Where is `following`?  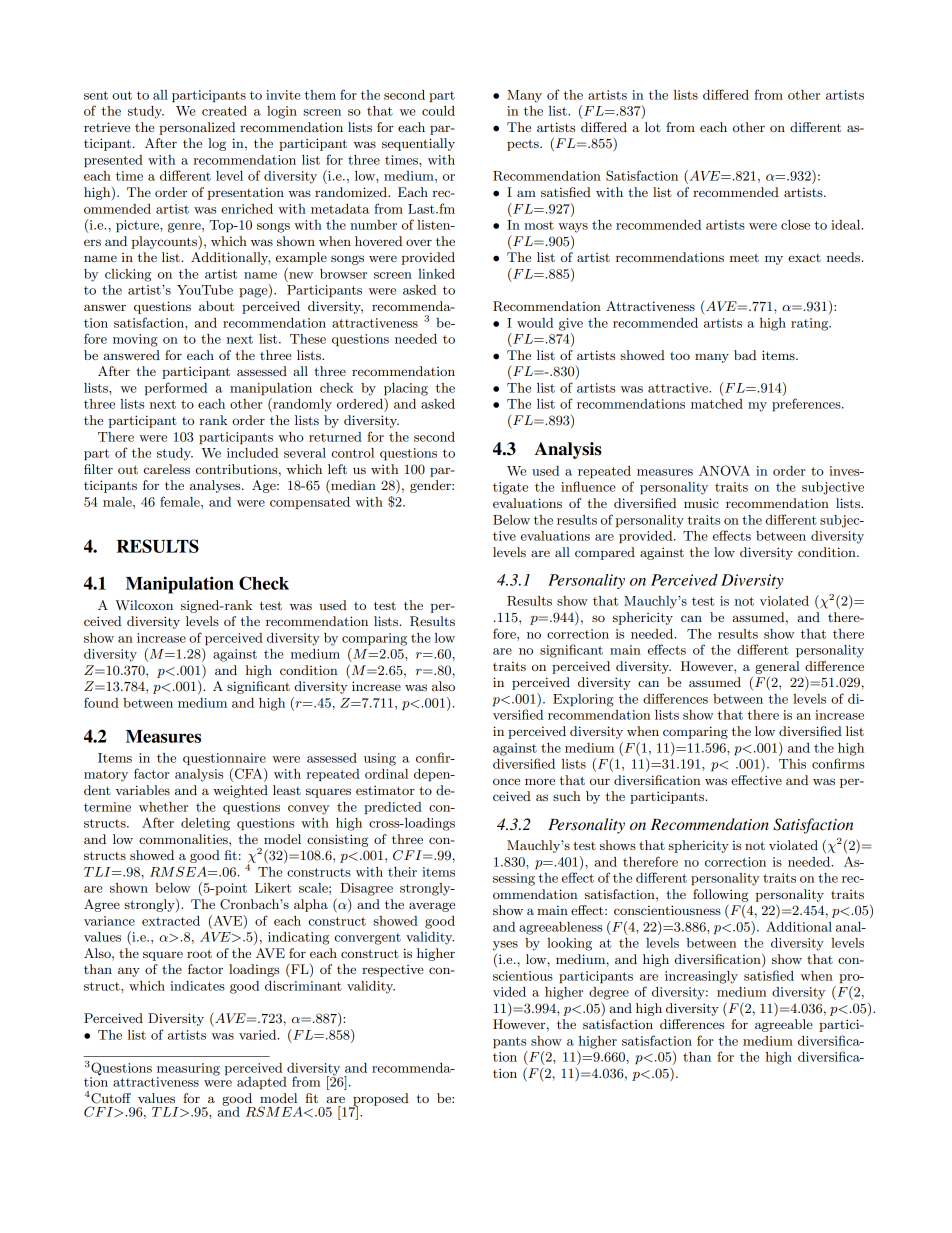 following is located at coordinates (721, 895).
